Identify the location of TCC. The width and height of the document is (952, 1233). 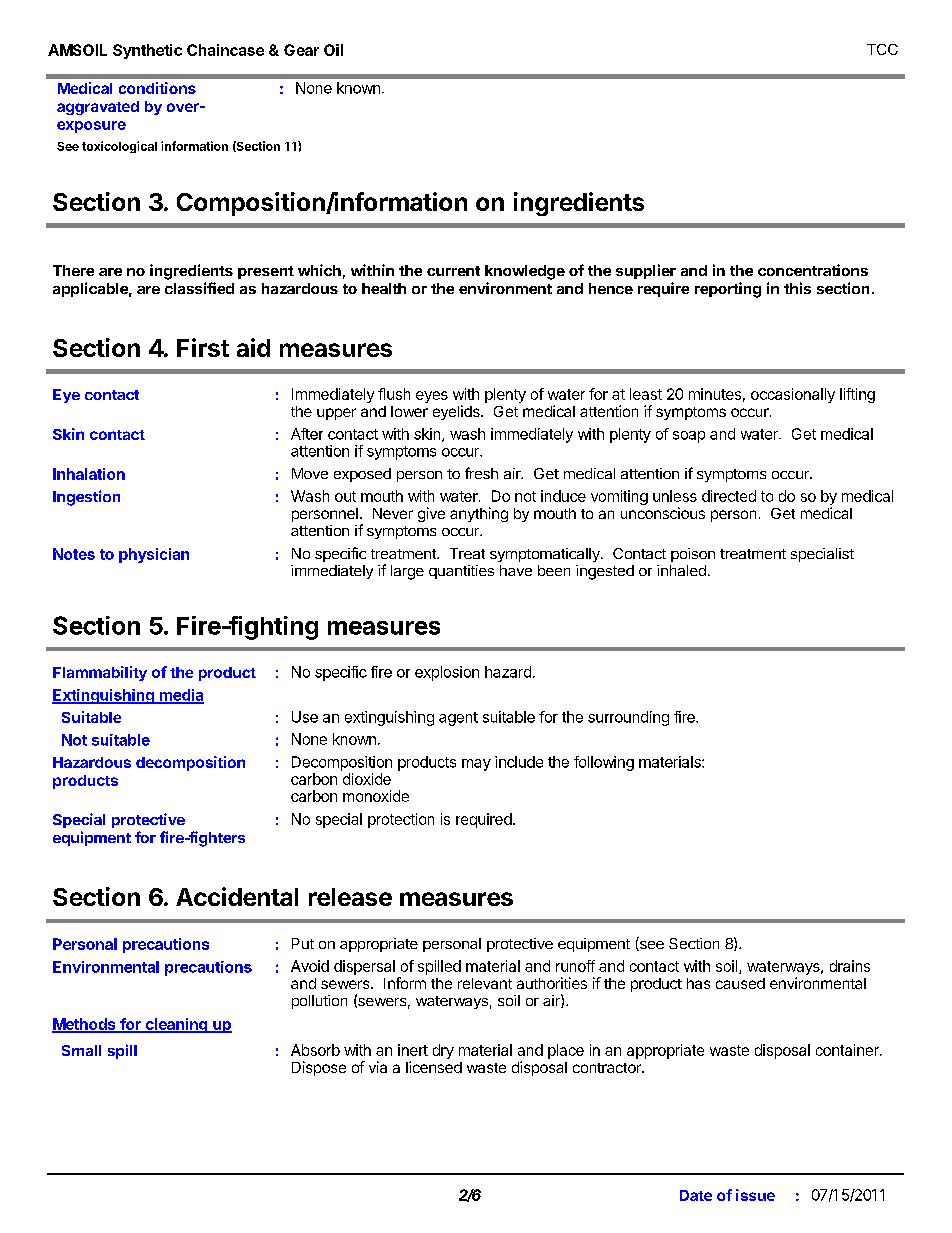
(882, 49).
